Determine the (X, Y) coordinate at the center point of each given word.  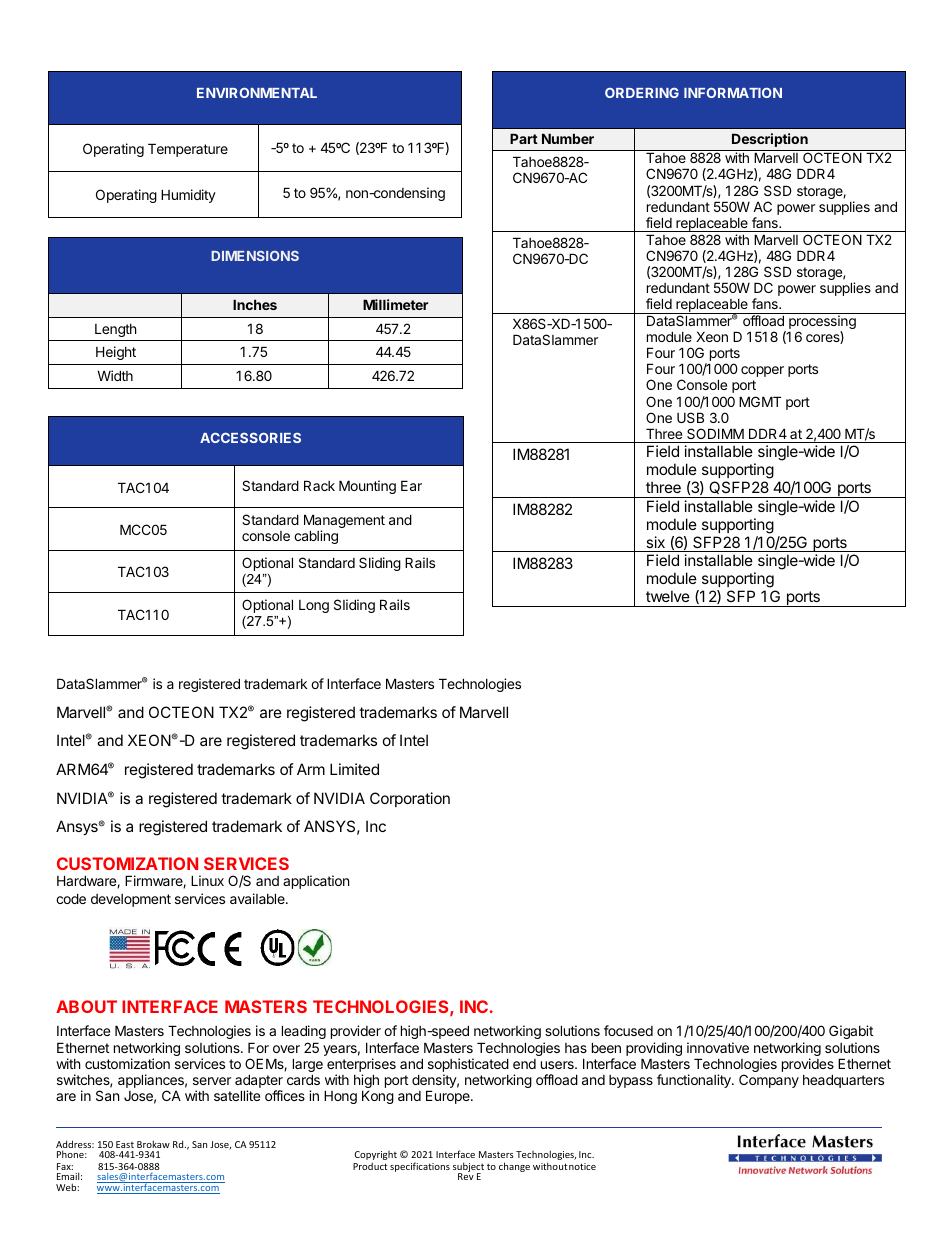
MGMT (760, 401)
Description (770, 140)
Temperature (188, 150)
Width (115, 375)
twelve (668, 596)
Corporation (410, 799)
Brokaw (153, 1144)
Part (524, 138)
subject (468, 1168)
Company (769, 1081)
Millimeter (396, 304)
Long (314, 606)
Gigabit (851, 1034)
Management (344, 522)
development (131, 900)
